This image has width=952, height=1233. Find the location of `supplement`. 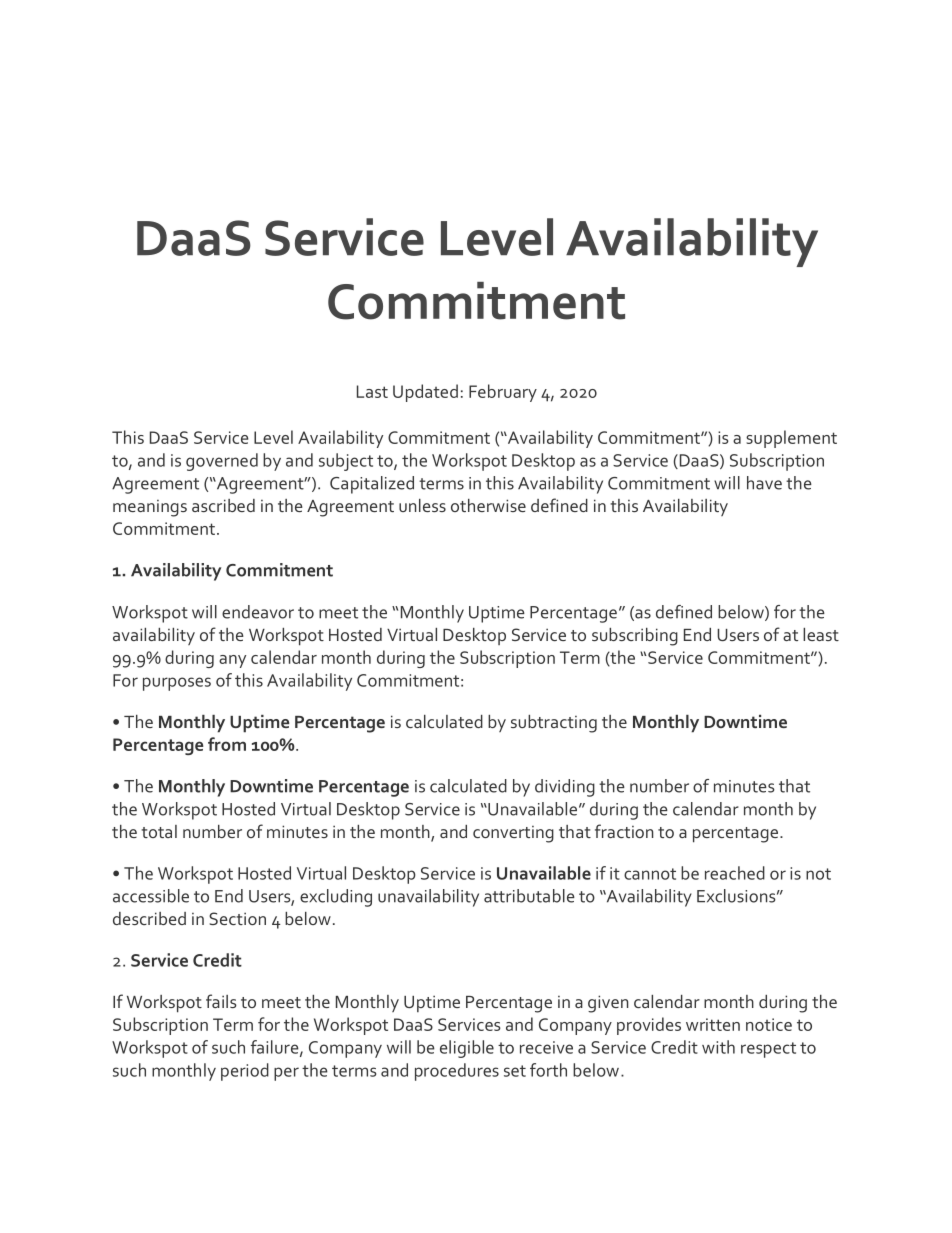

supplement is located at coordinates (791, 439).
